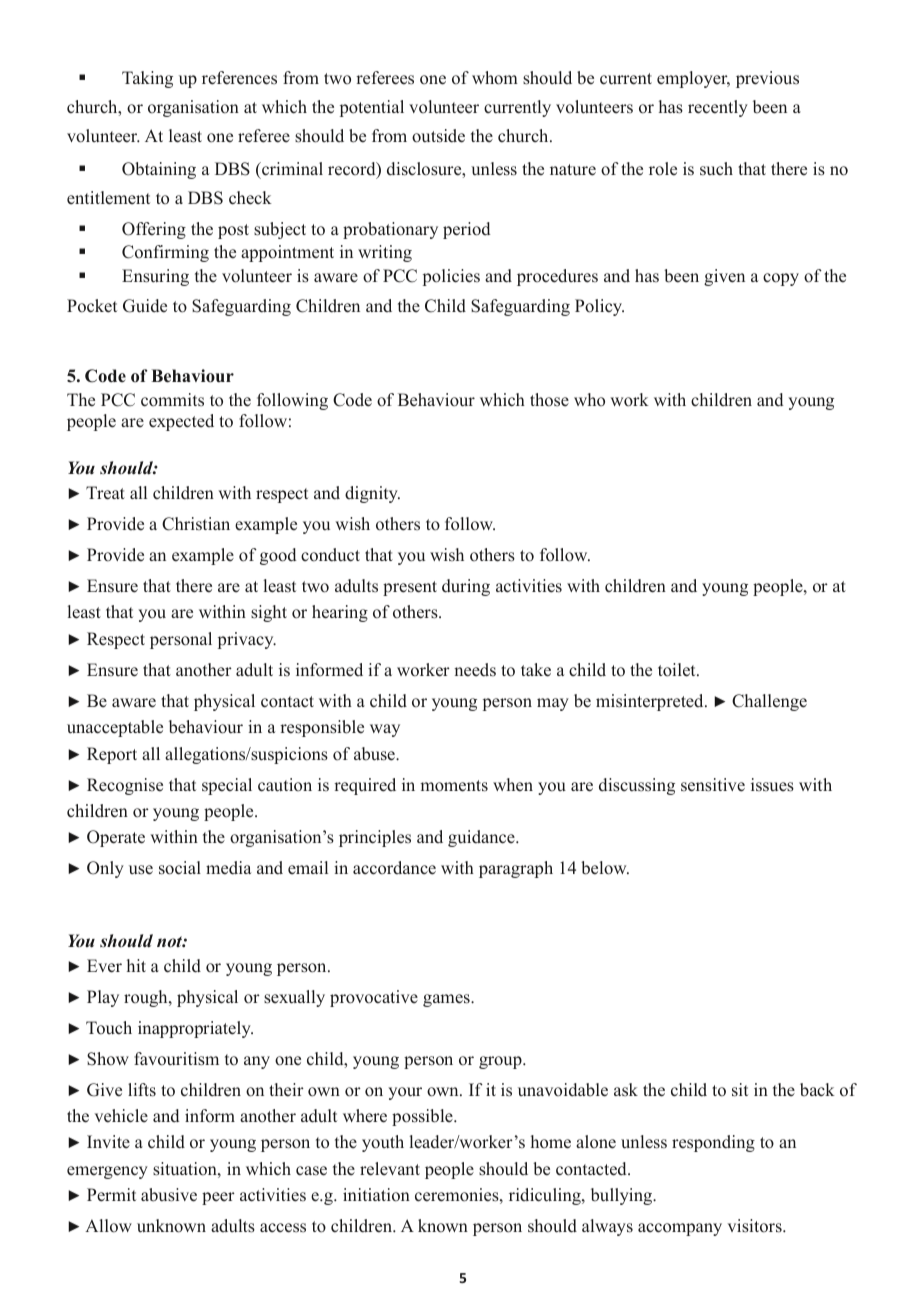  Describe the element at coordinates (482, 838) in the page. I see `guidance` at that location.
